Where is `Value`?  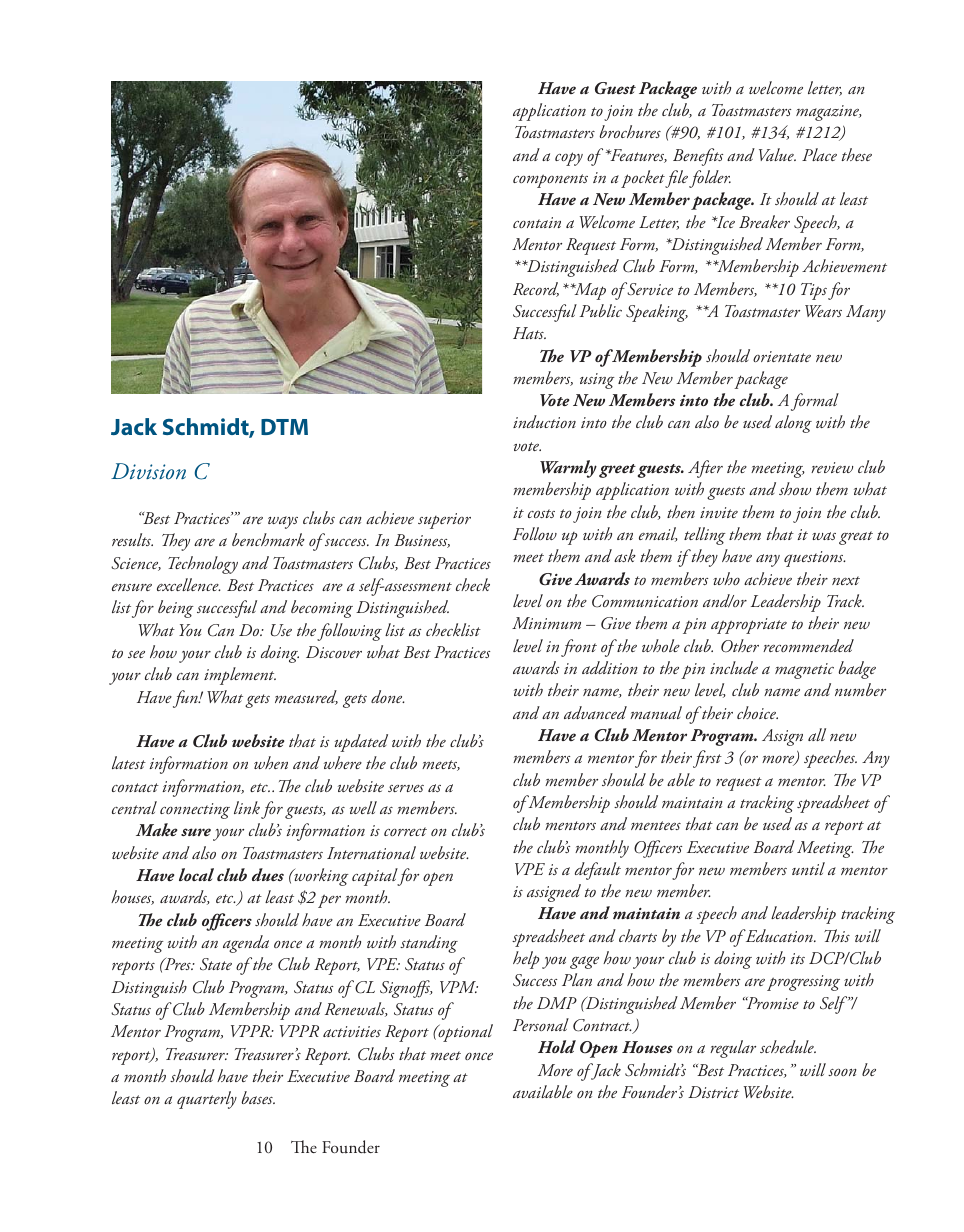 Value is located at coordinates (777, 154).
